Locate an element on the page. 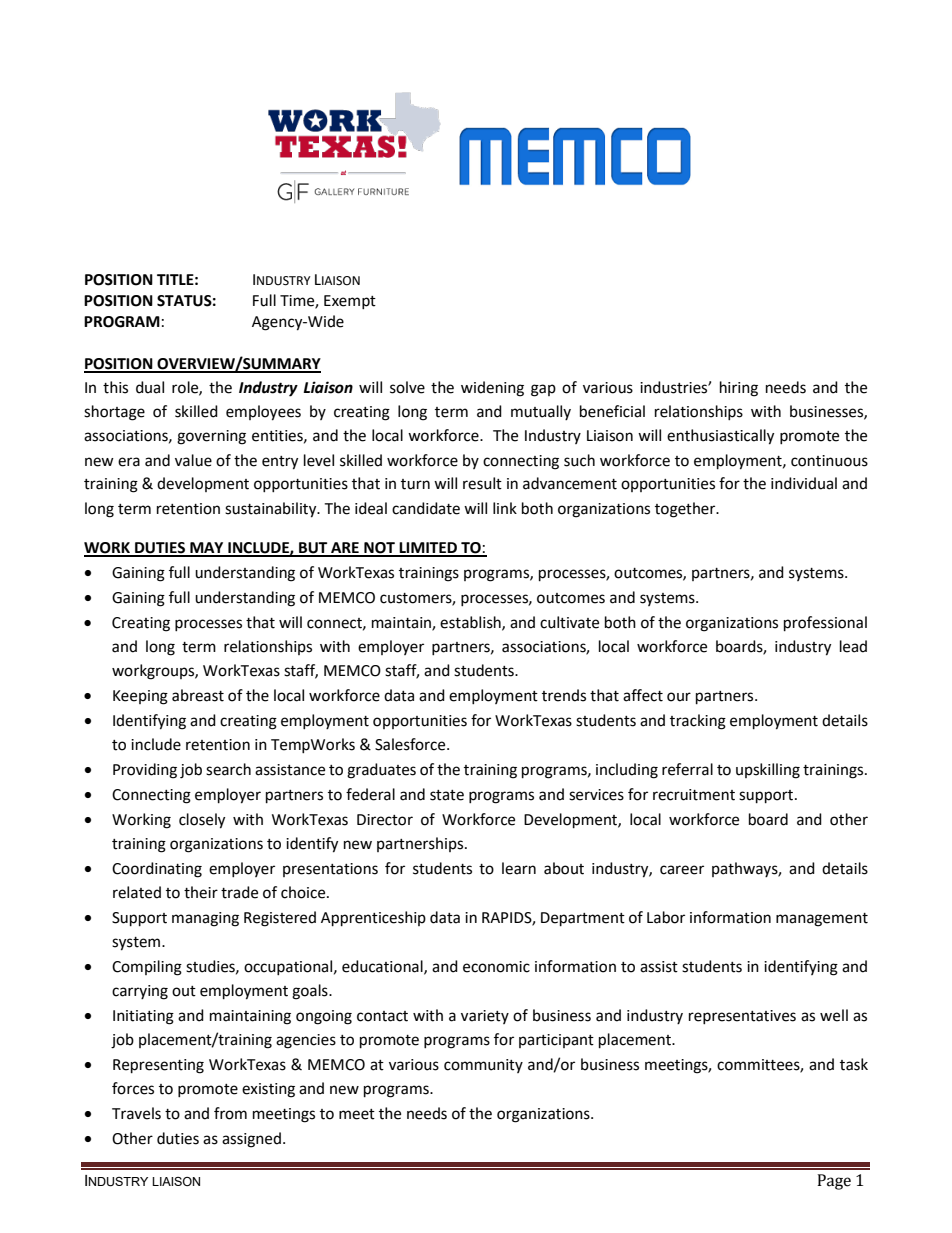 This image has height=1233, width=952. community is located at coordinates (483, 1066).
